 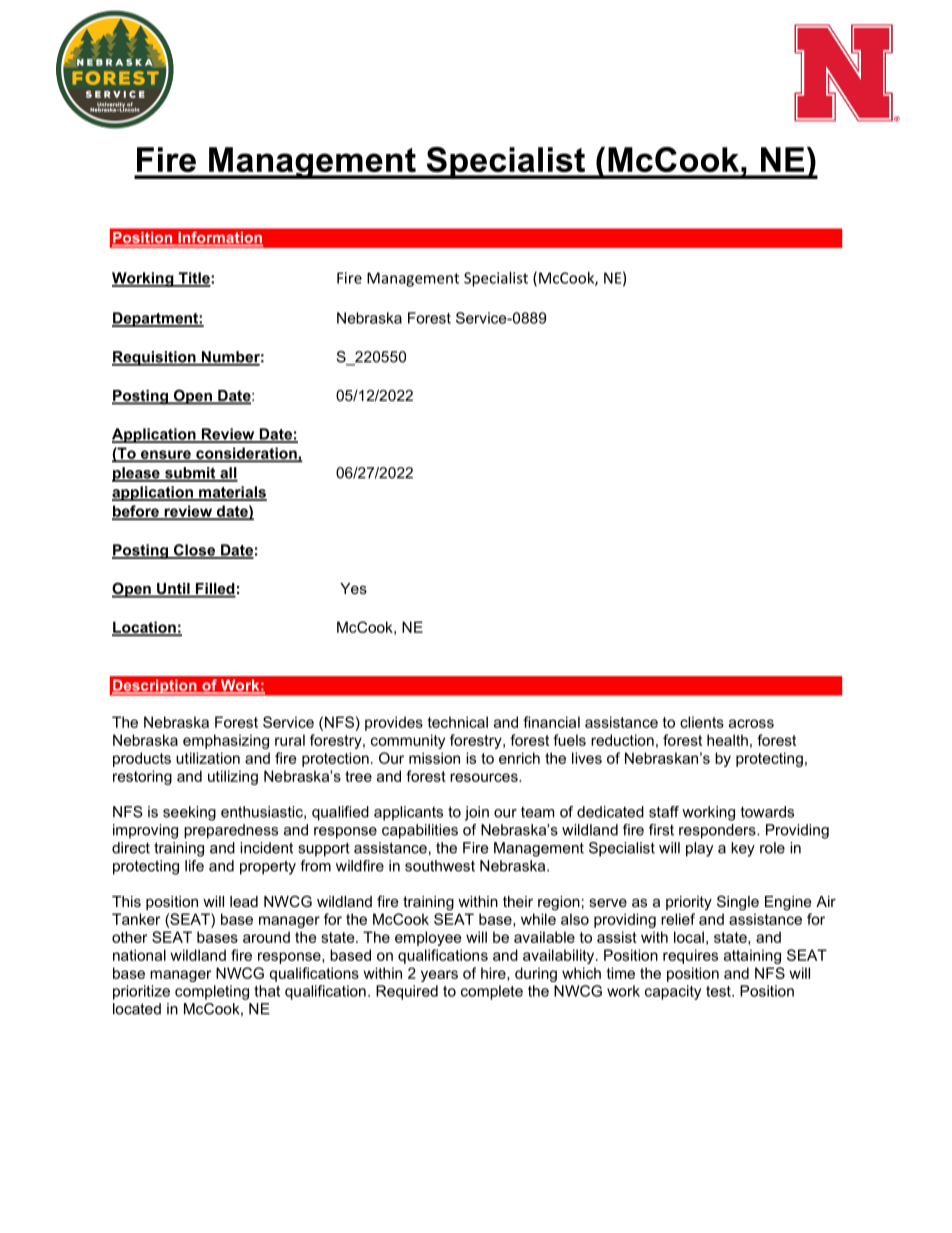 What do you see at coordinates (702, 722) in the document?
I see `clients` at bounding box center [702, 722].
